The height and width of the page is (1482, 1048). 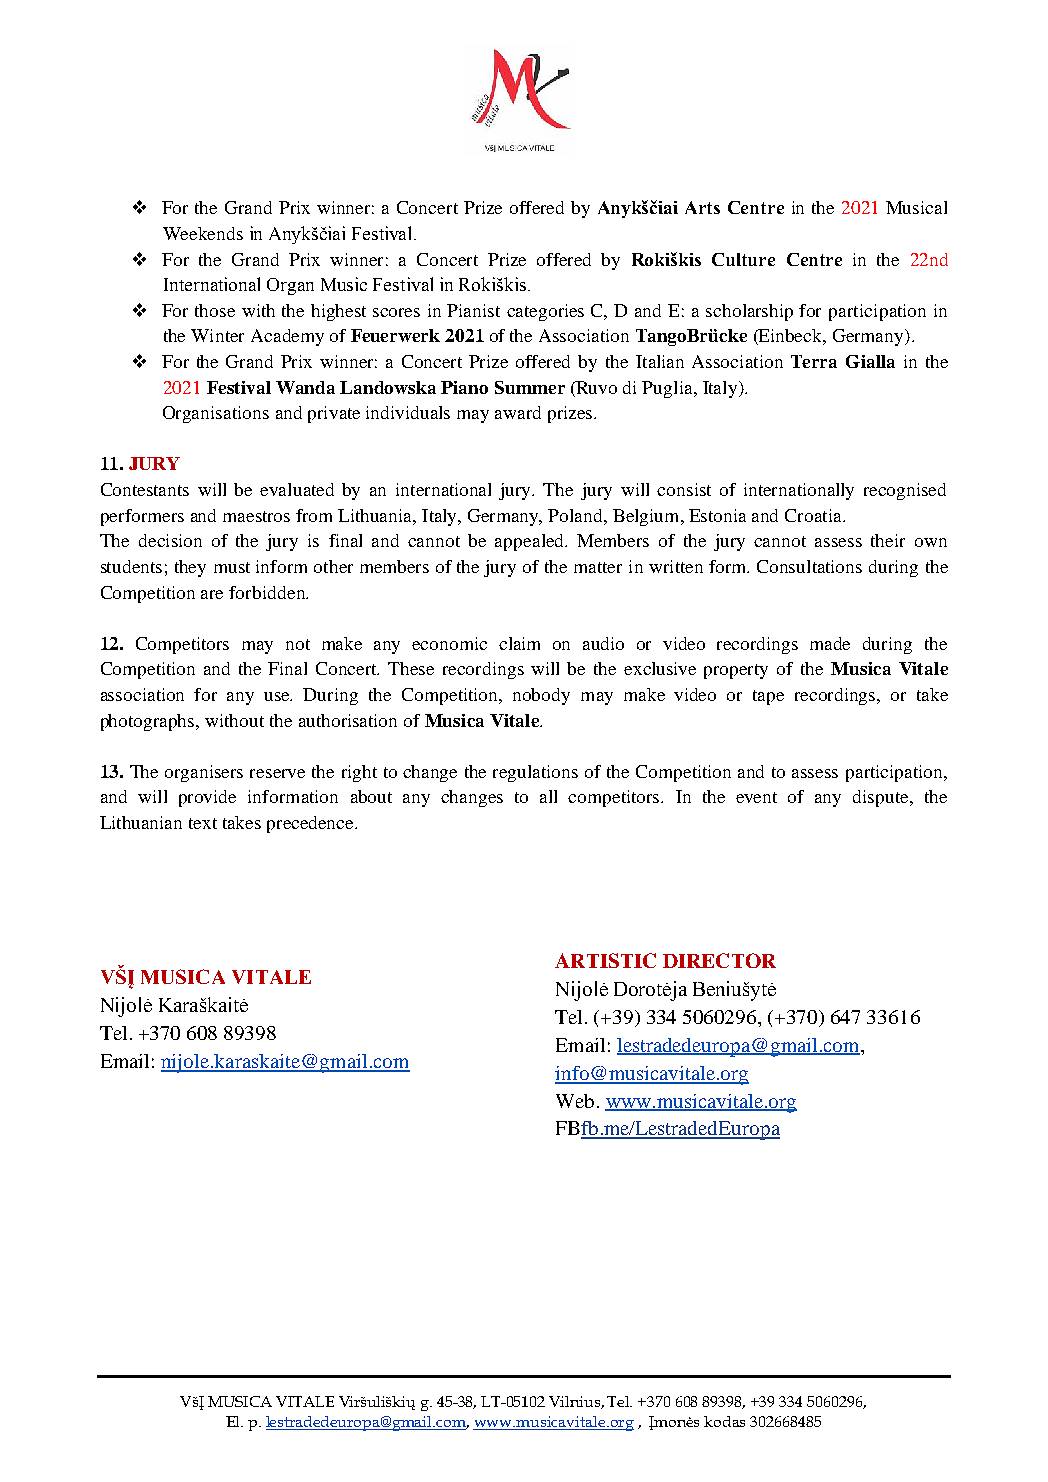 What do you see at coordinates (719, 960) in the page?
I see `DIRECTOR` at bounding box center [719, 960].
